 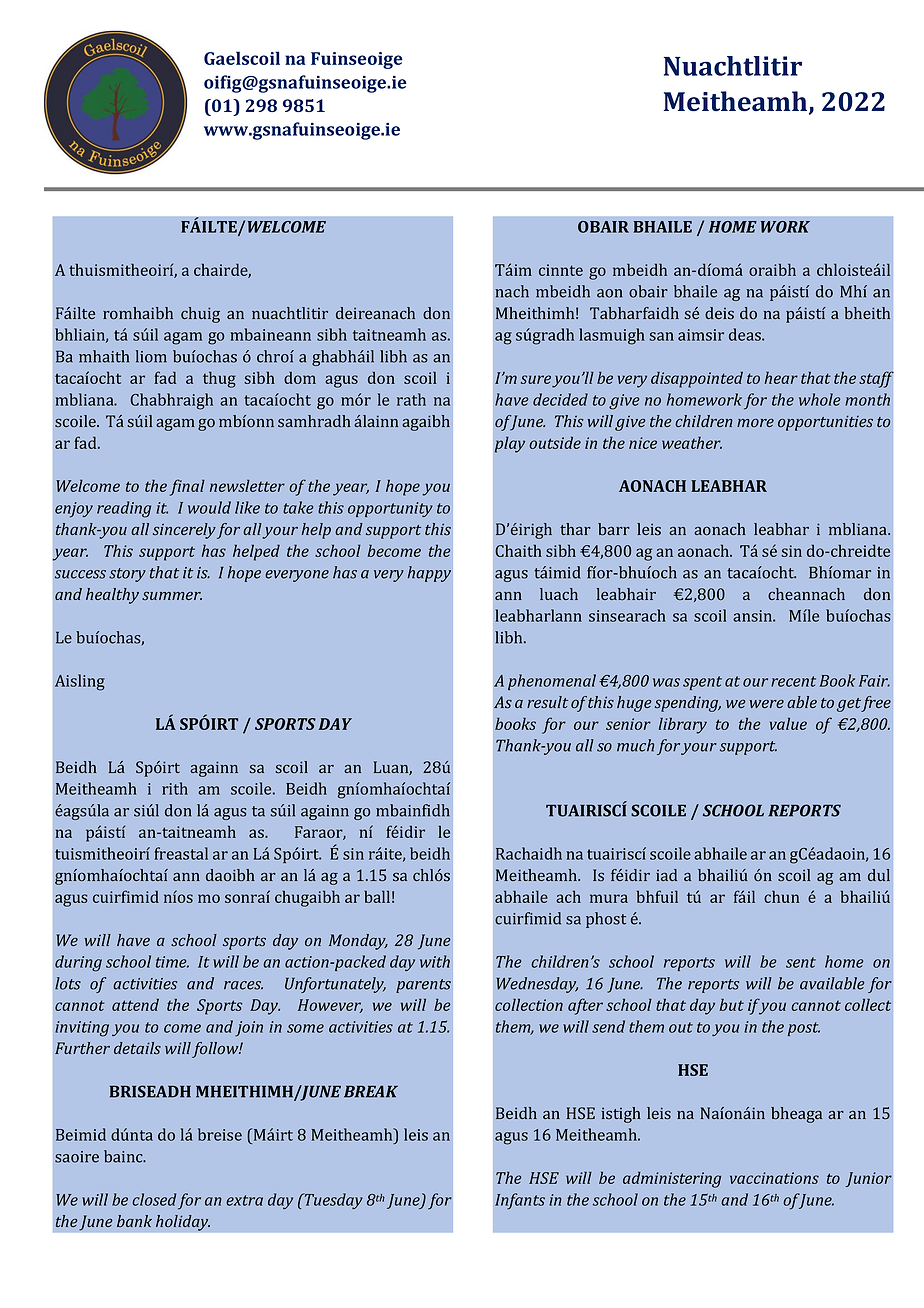 I want to click on thug, so click(x=219, y=379).
